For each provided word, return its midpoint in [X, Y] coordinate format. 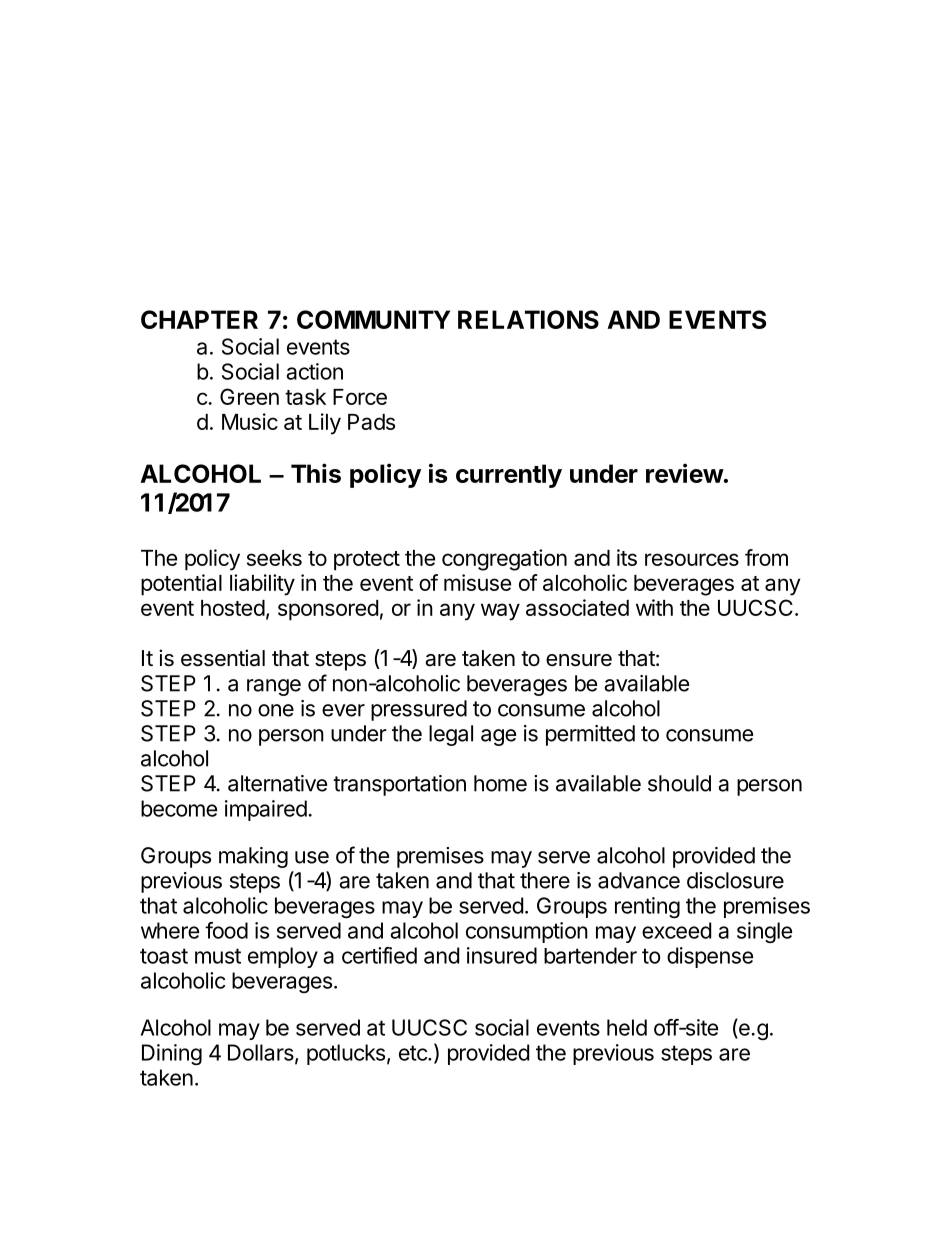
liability [262, 585]
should [679, 783]
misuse [477, 582]
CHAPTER [199, 319]
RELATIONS [528, 319]
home [500, 783]
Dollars [262, 1053]
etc [414, 1053]
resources [692, 559]
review [685, 473]
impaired [266, 810]
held [627, 1027]
